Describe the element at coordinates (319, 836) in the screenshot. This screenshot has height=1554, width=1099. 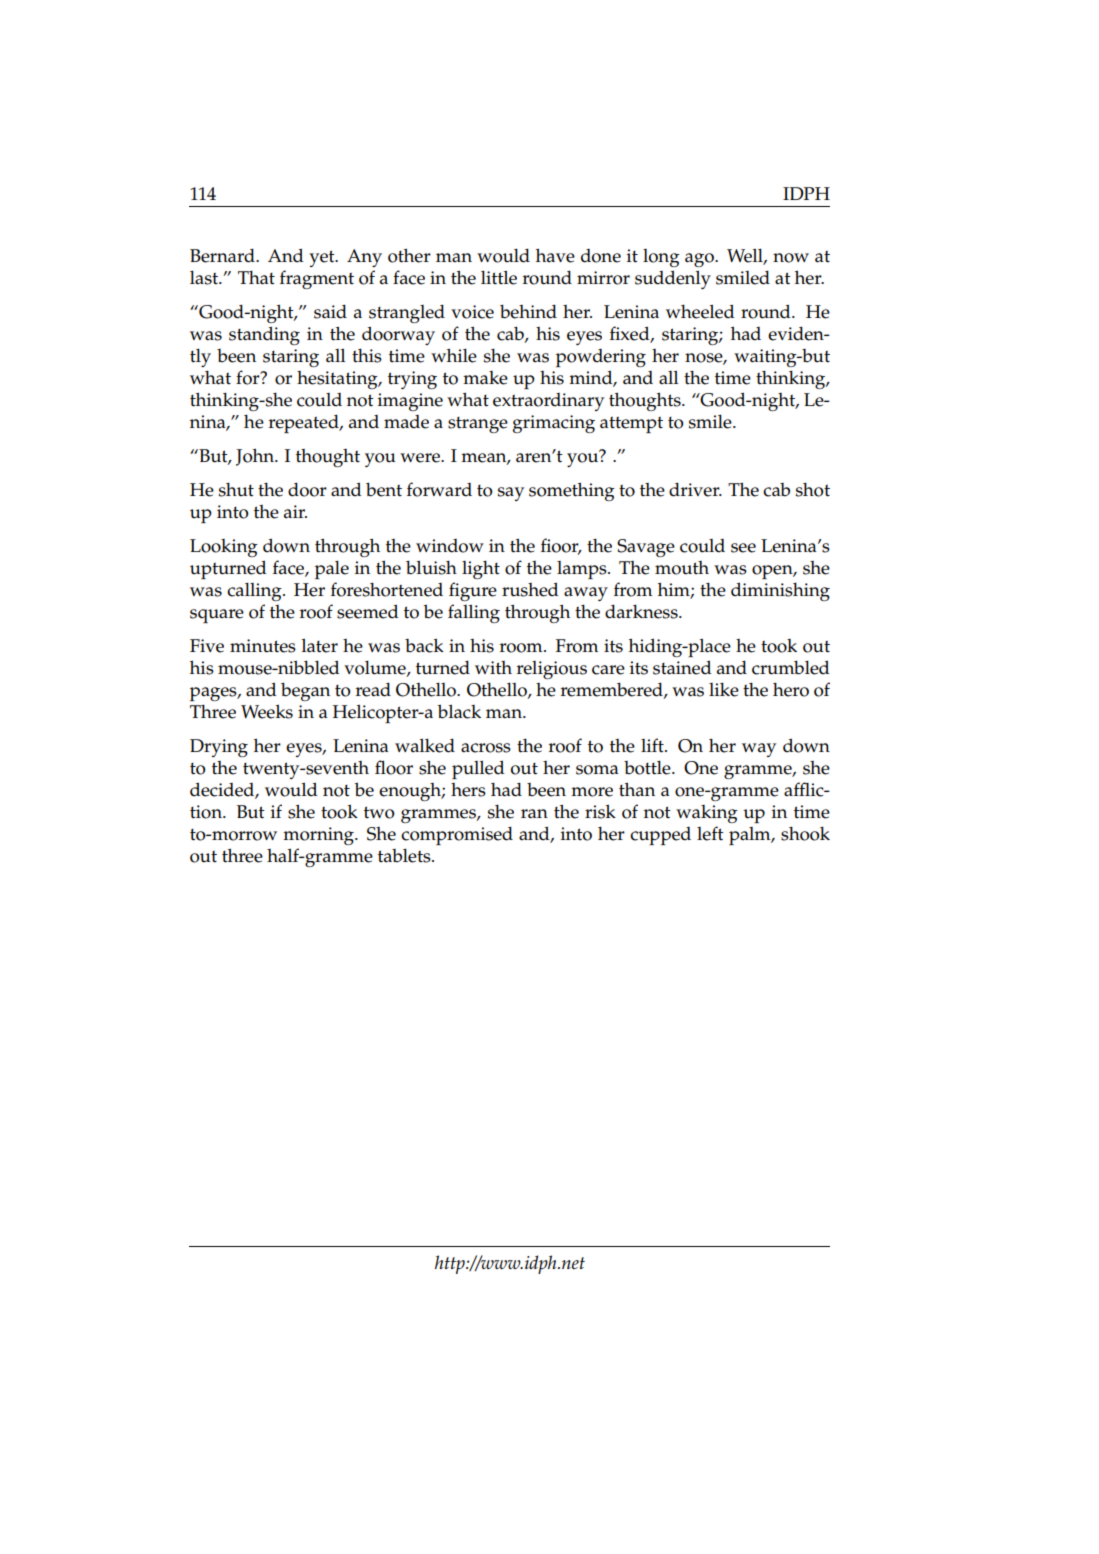
I see `morning` at that location.
